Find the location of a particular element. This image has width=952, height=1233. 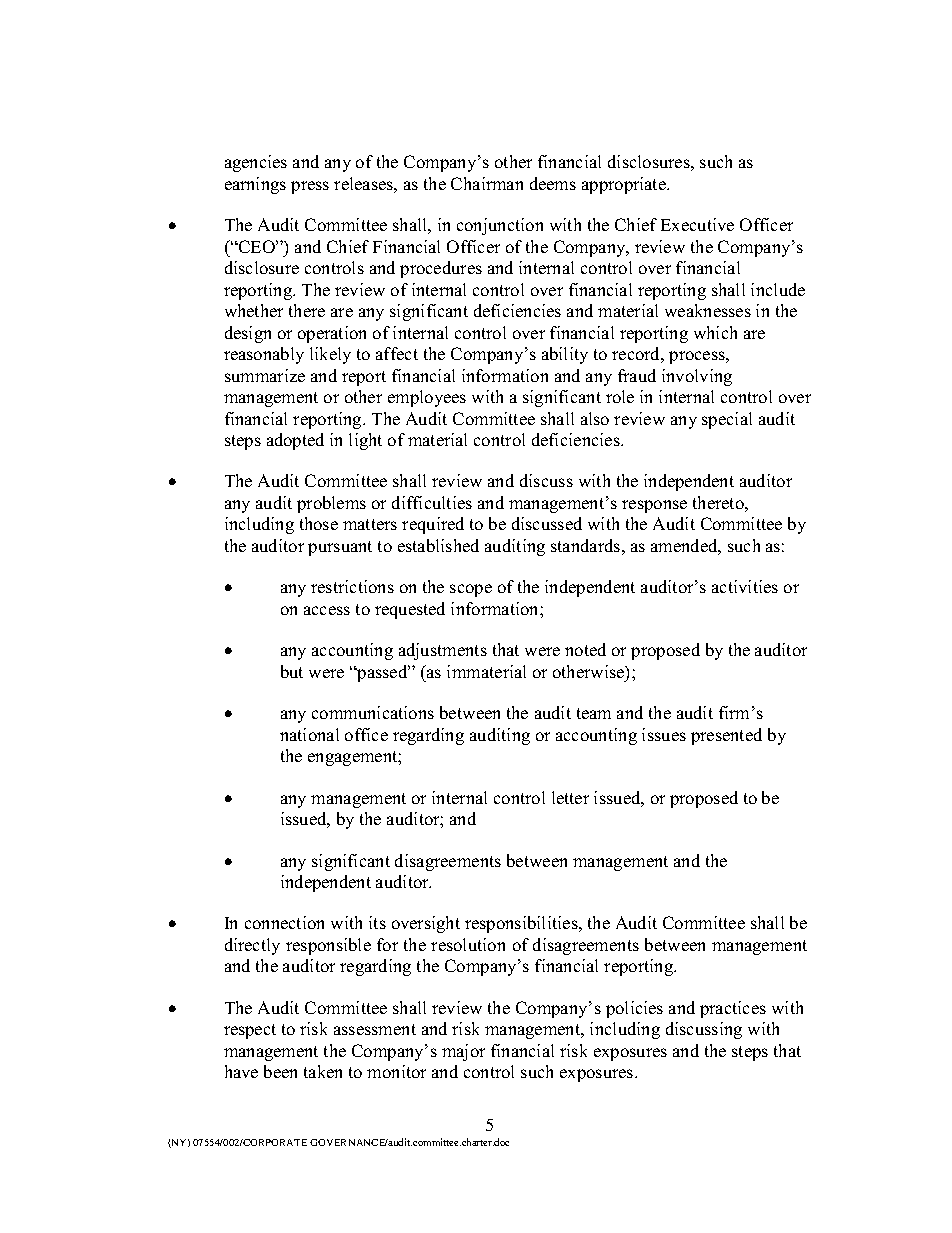

press is located at coordinates (310, 187).
